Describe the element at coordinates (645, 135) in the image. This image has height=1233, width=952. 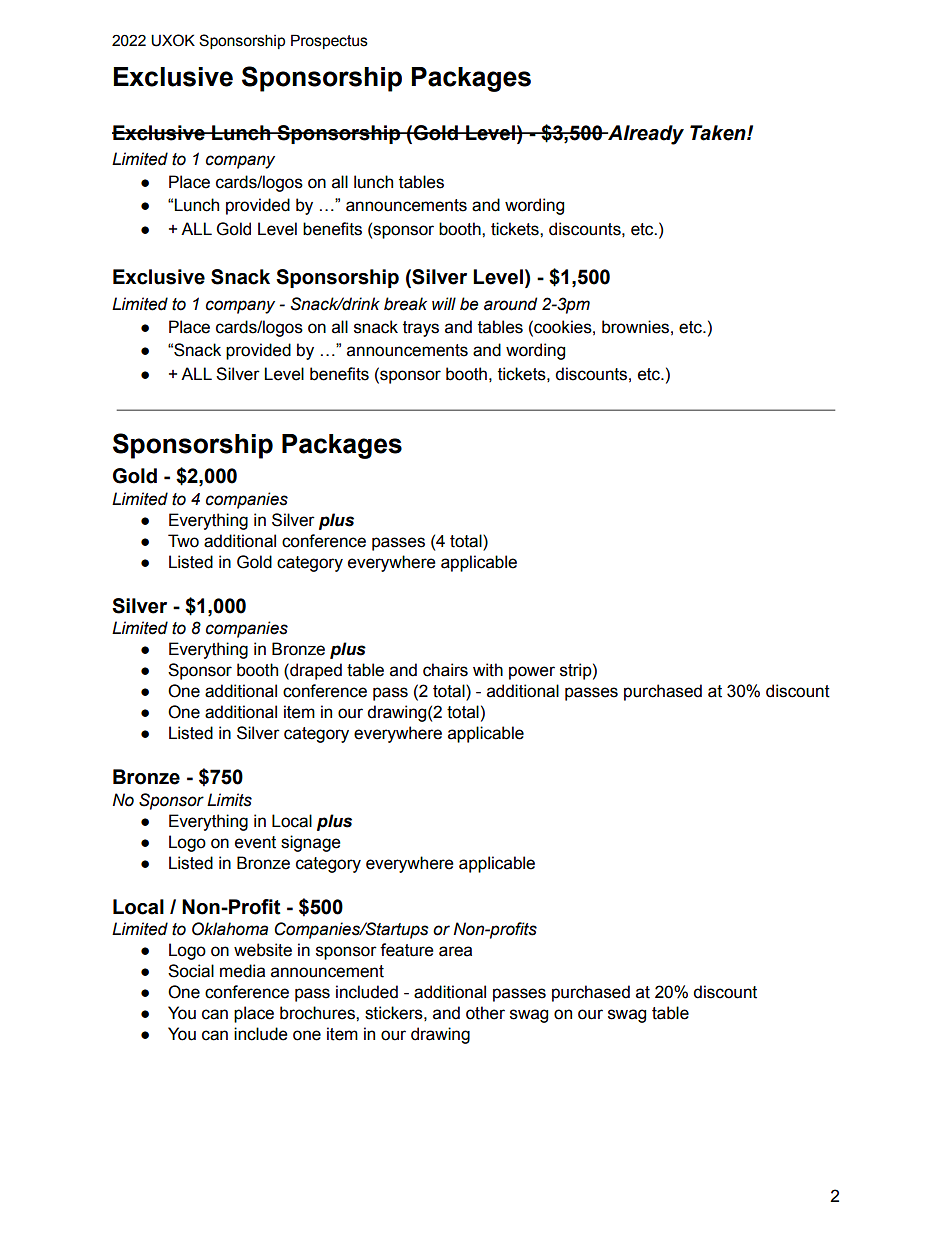
I see `Already` at that location.
